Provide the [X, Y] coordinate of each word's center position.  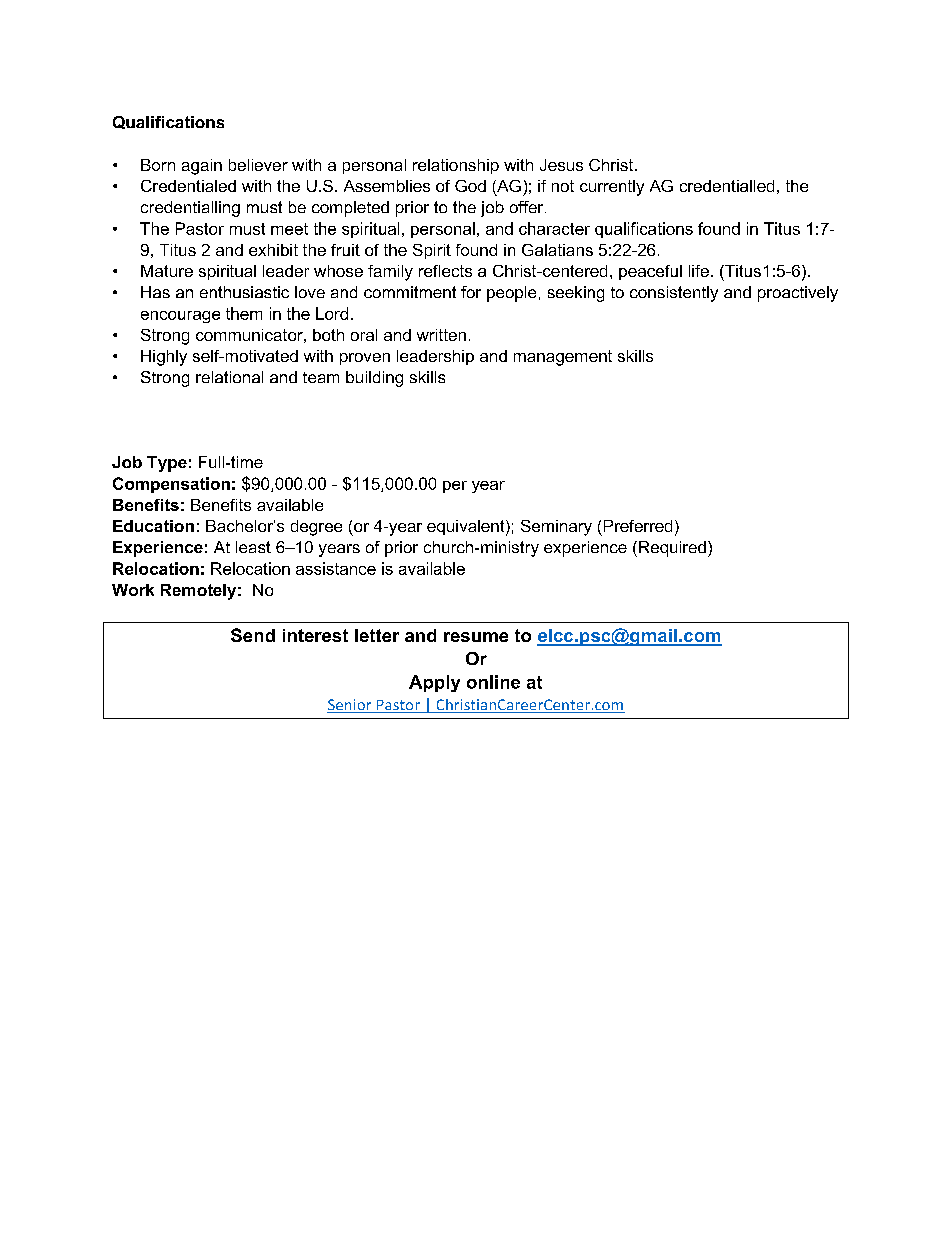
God [470, 186]
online [493, 682]
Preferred [638, 526]
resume [476, 637]
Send [253, 635]
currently [612, 188]
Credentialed [188, 186]
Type [167, 464]
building [374, 379]
